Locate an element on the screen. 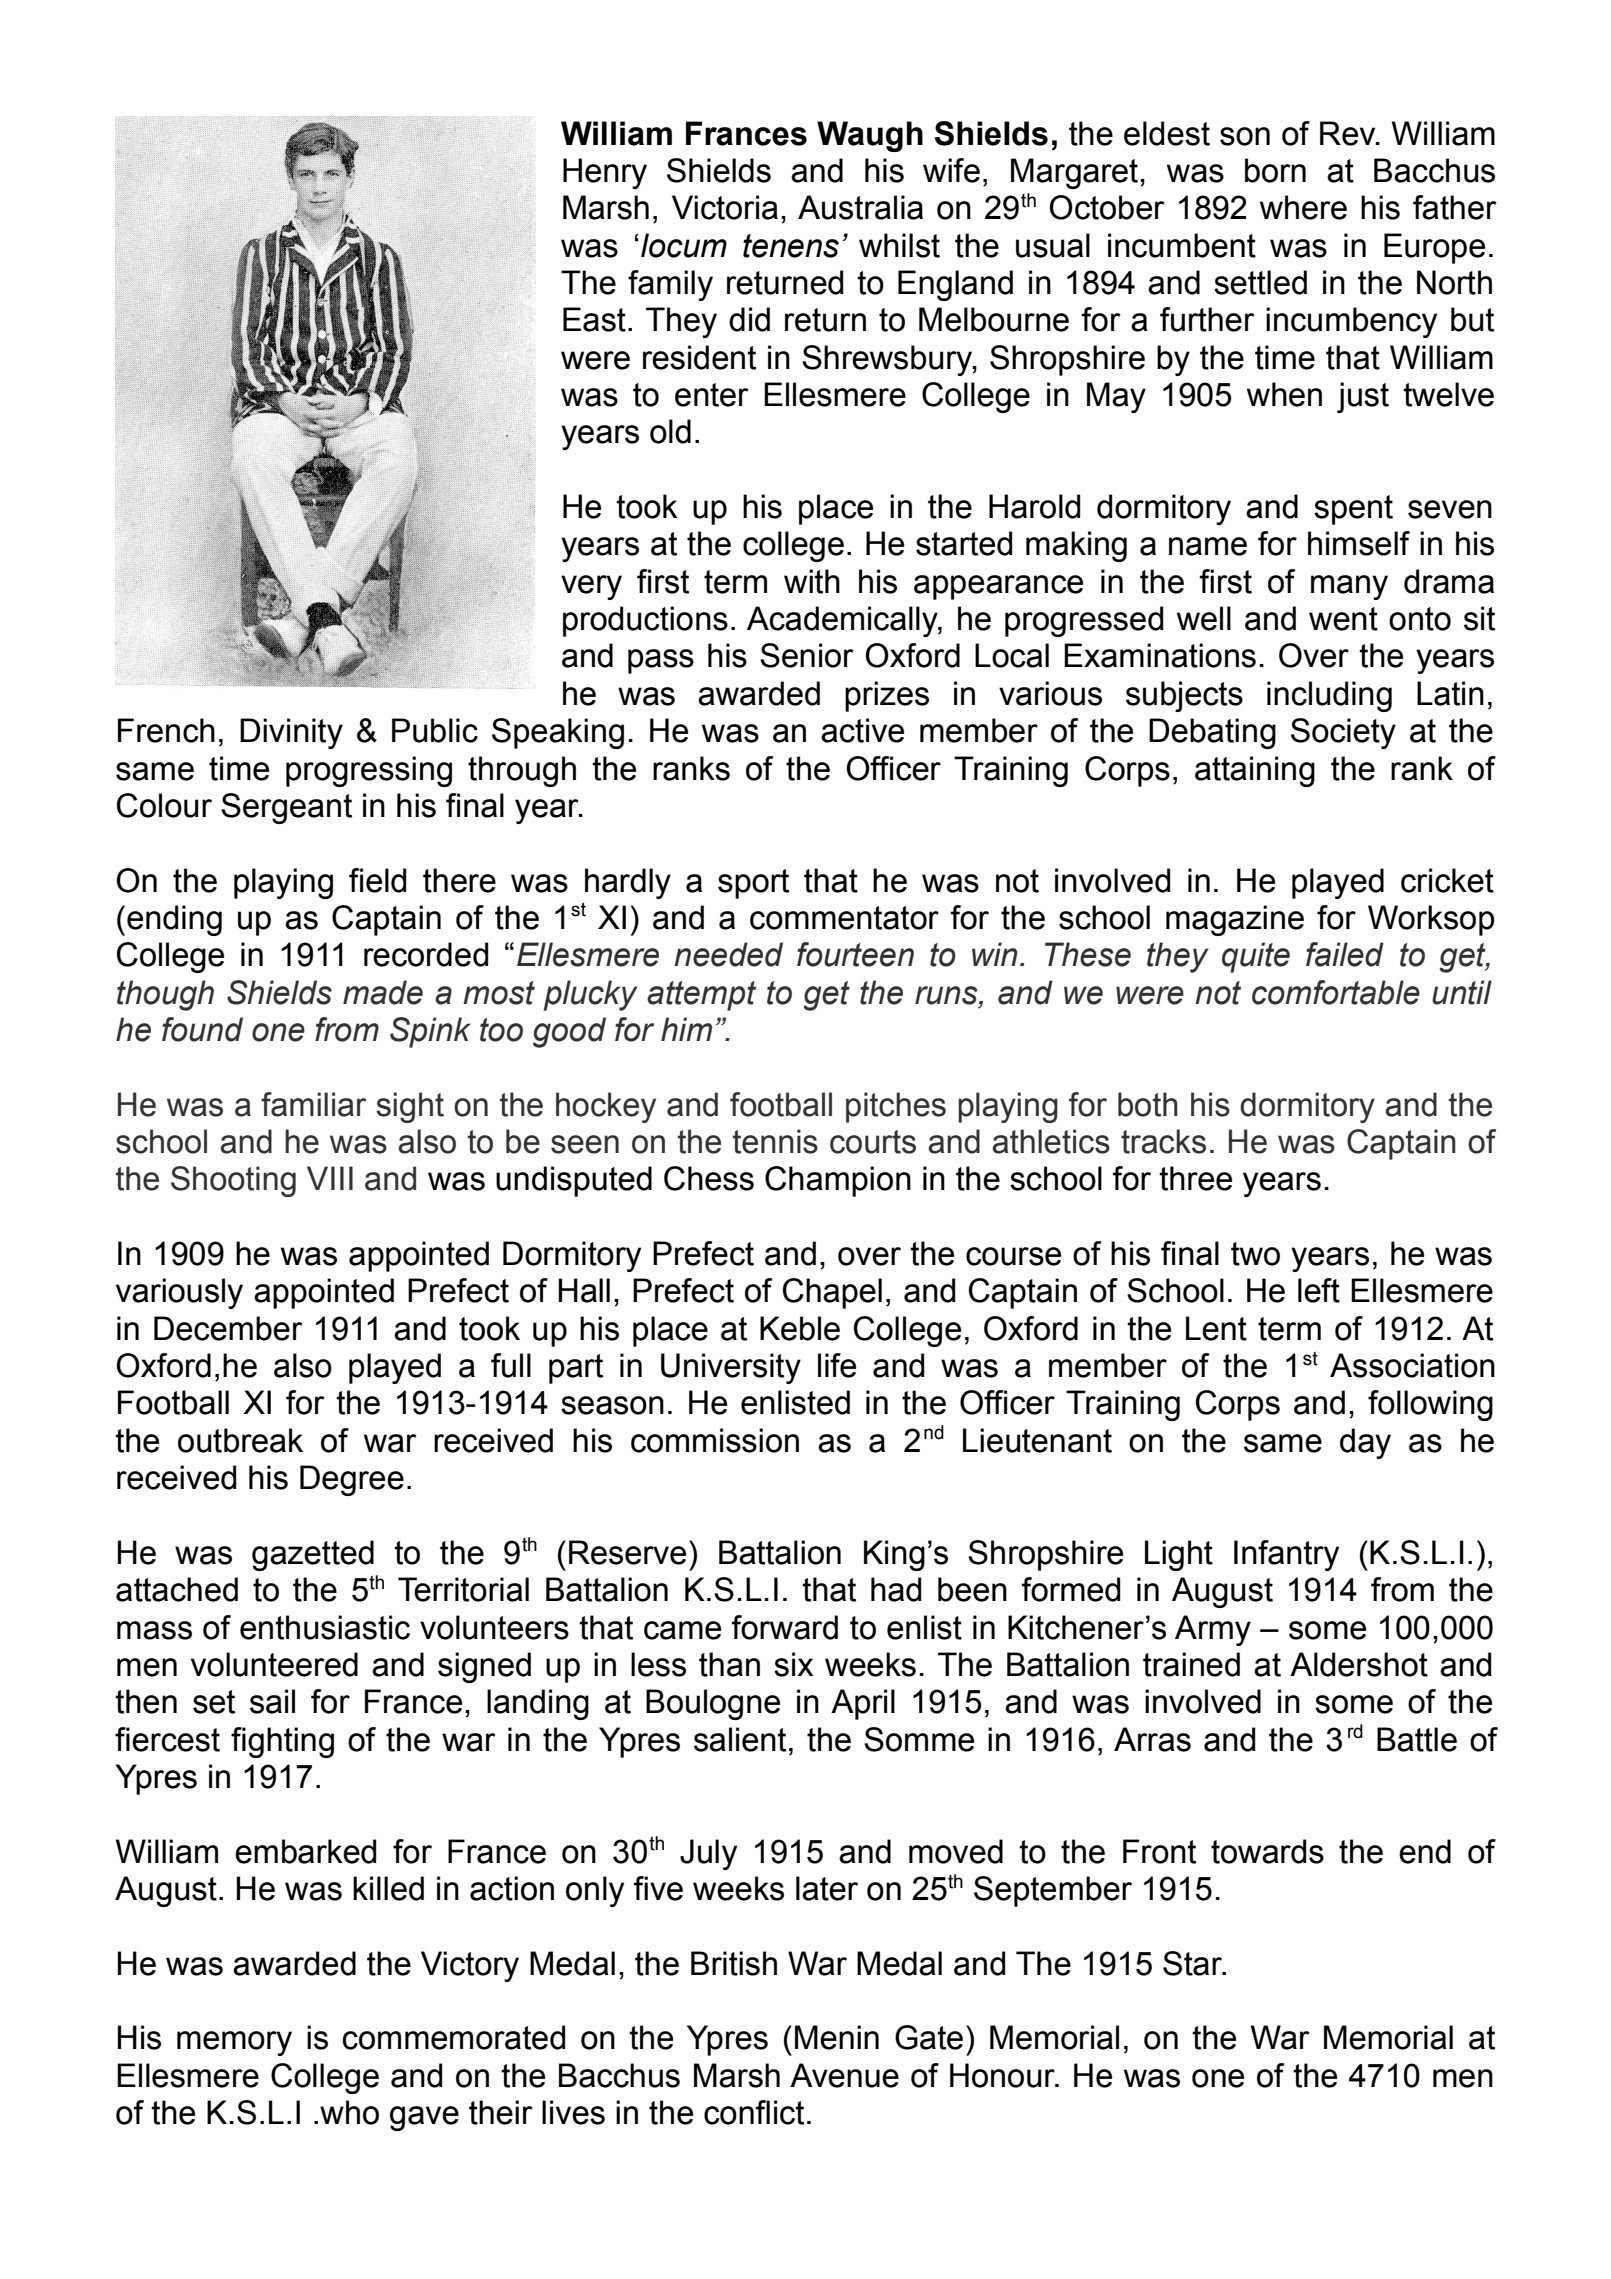  enthusiastic is located at coordinates (325, 1627).
